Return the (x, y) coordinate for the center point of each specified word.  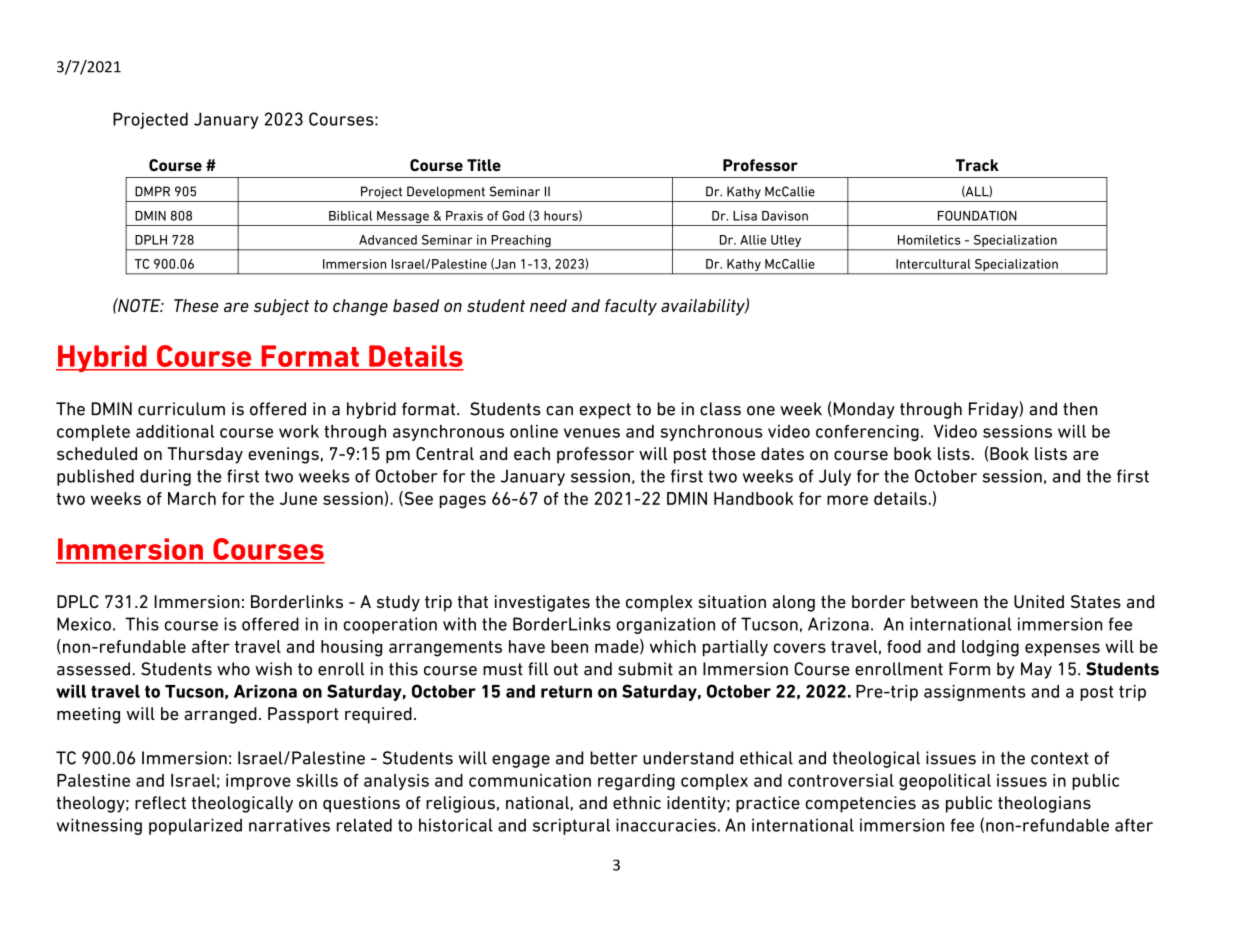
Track (977, 165)
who (233, 669)
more (847, 500)
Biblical (350, 216)
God (513, 215)
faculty (631, 307)
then (1080, 409)
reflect (160, 803)
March (192, 498)
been (569, 646)
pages (462, 502)
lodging (990, 648)
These (196, 305)
